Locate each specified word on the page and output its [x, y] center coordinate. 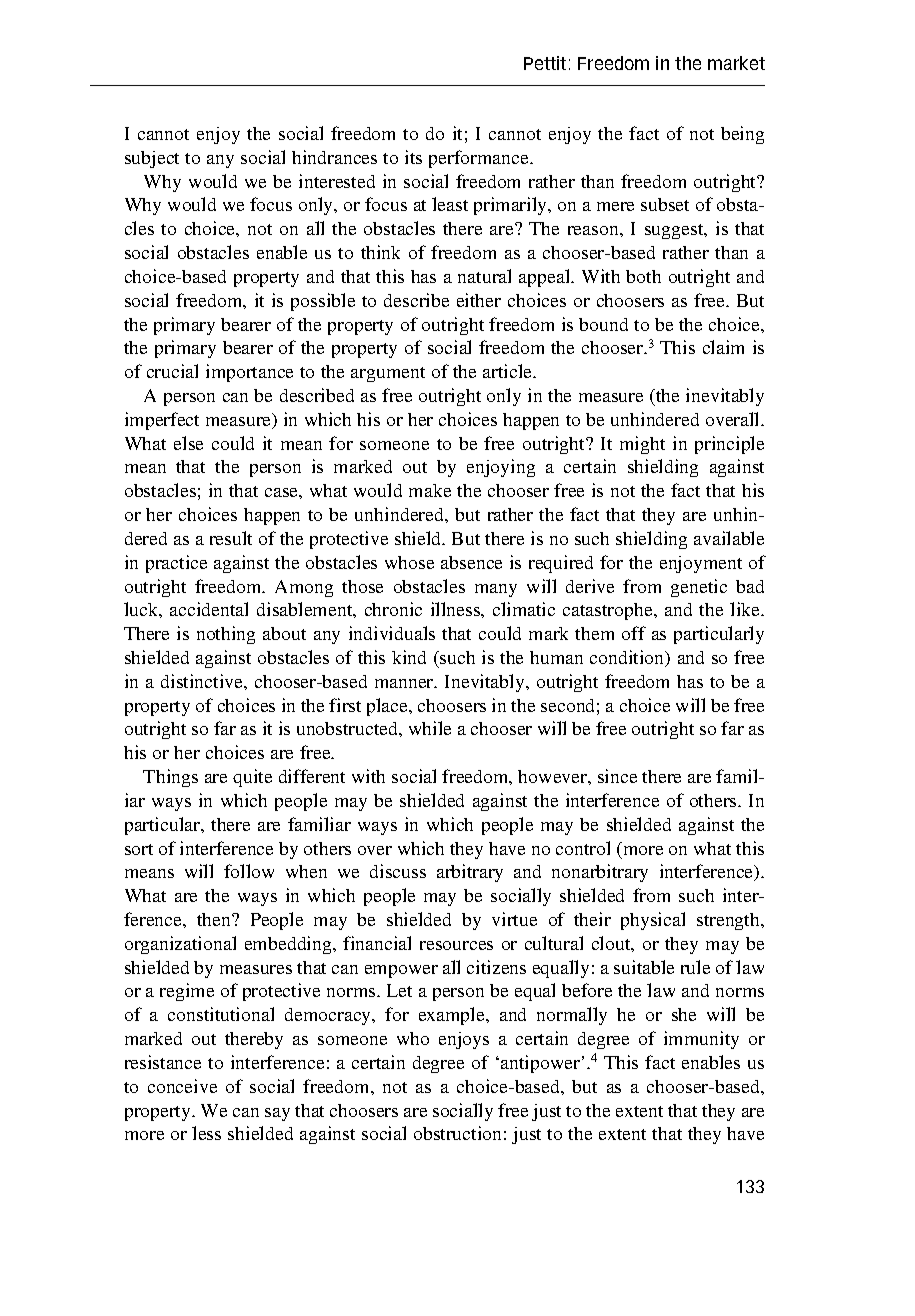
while [430, 728]
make [430, 490]
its [413, 157]
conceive [182, 1086]
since [617, 776]
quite [252, 778]
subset [665, 204]
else [188, 443]
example [453, 1016]
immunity [701, 1040]
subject [152, 159]
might [642, 445]
